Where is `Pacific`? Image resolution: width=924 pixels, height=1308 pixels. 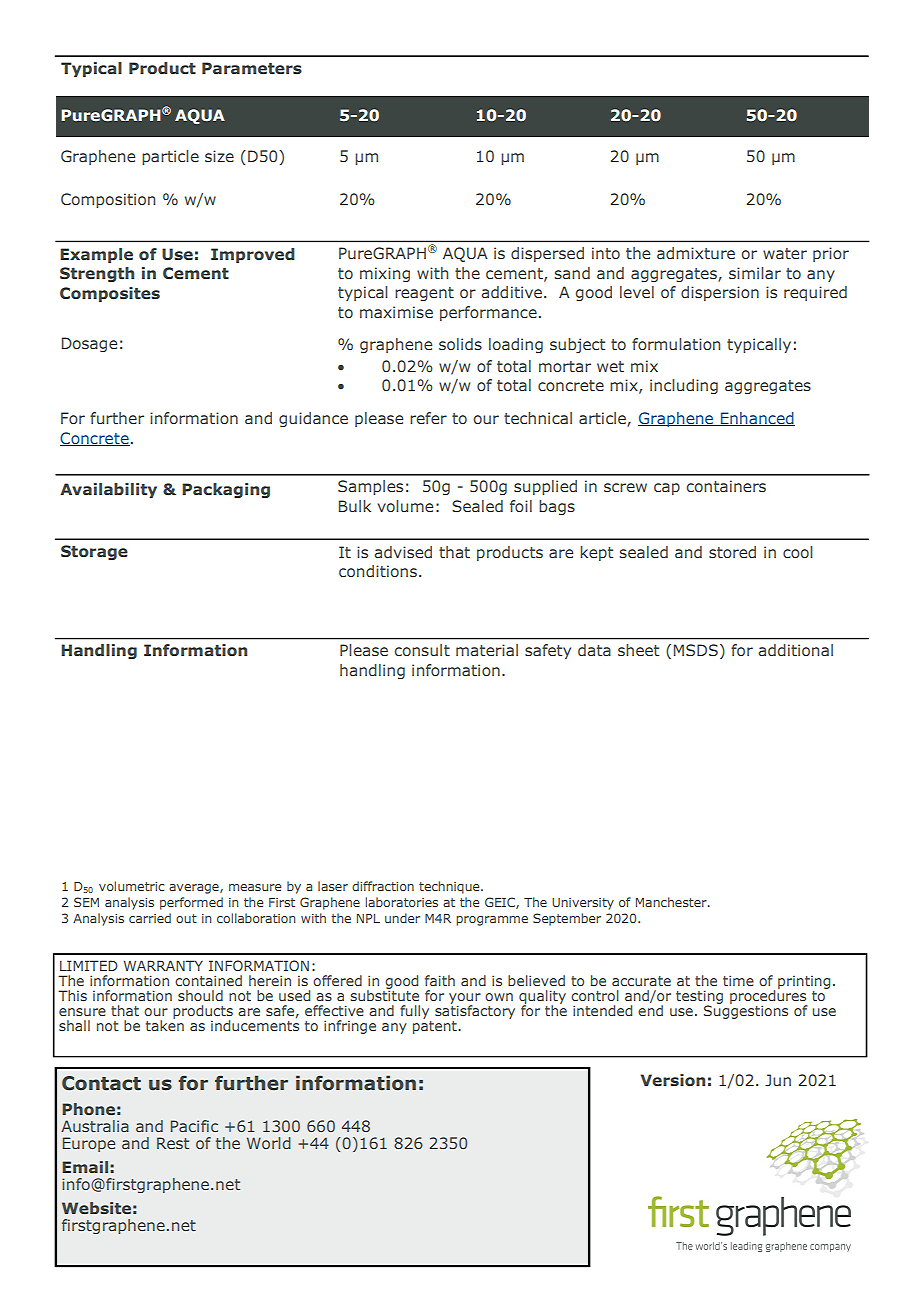
Pacific is located at coordinates (194, 1126).
